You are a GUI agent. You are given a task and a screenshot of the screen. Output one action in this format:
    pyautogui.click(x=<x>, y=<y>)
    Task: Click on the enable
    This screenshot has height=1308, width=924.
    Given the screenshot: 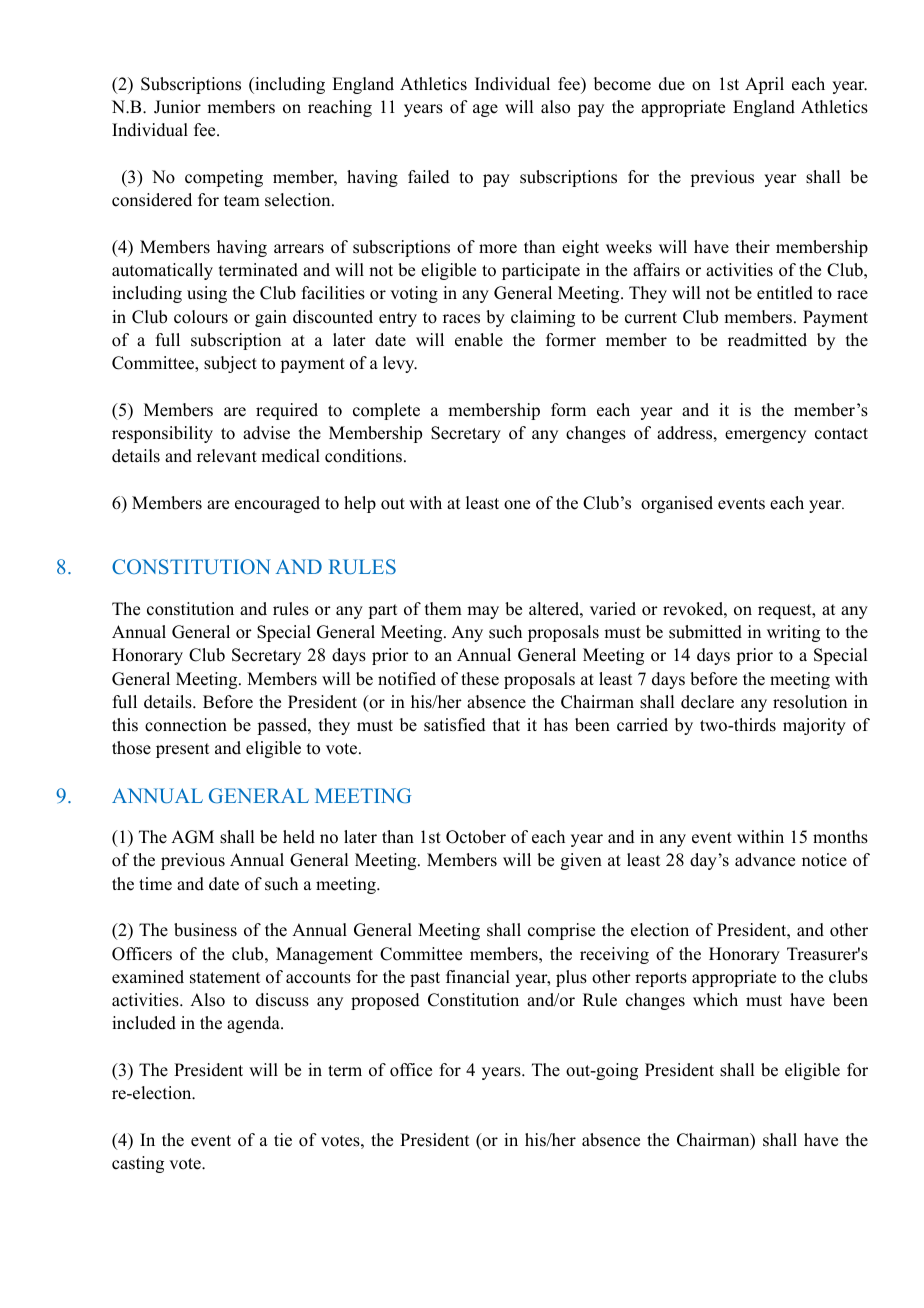 What is the action you would take?
    pyautogui.click(x=479, y=340)
